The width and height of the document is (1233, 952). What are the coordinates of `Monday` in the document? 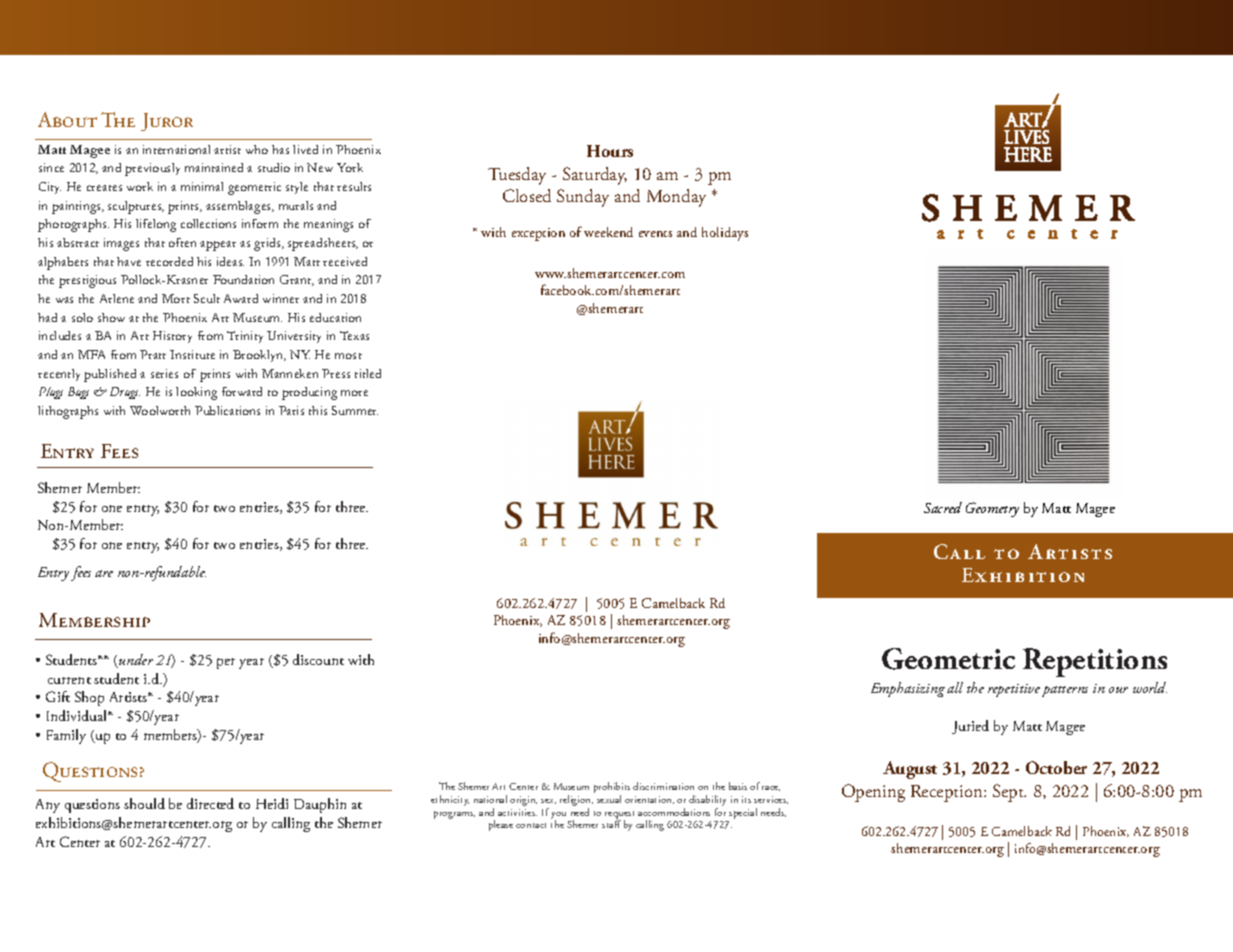 It's located at (676, 198).
